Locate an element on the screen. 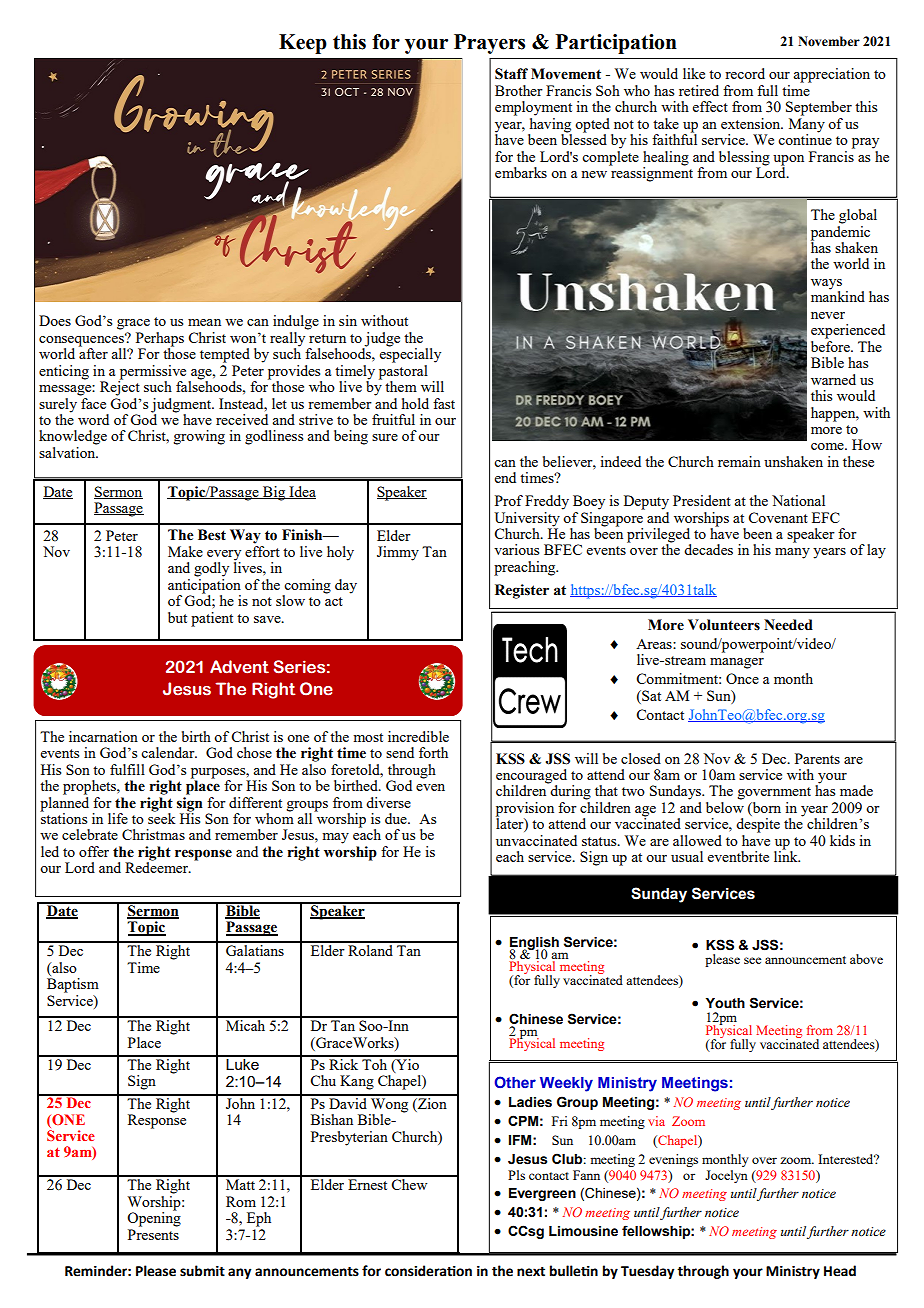  Head is located at coordinates (840, 1271).
